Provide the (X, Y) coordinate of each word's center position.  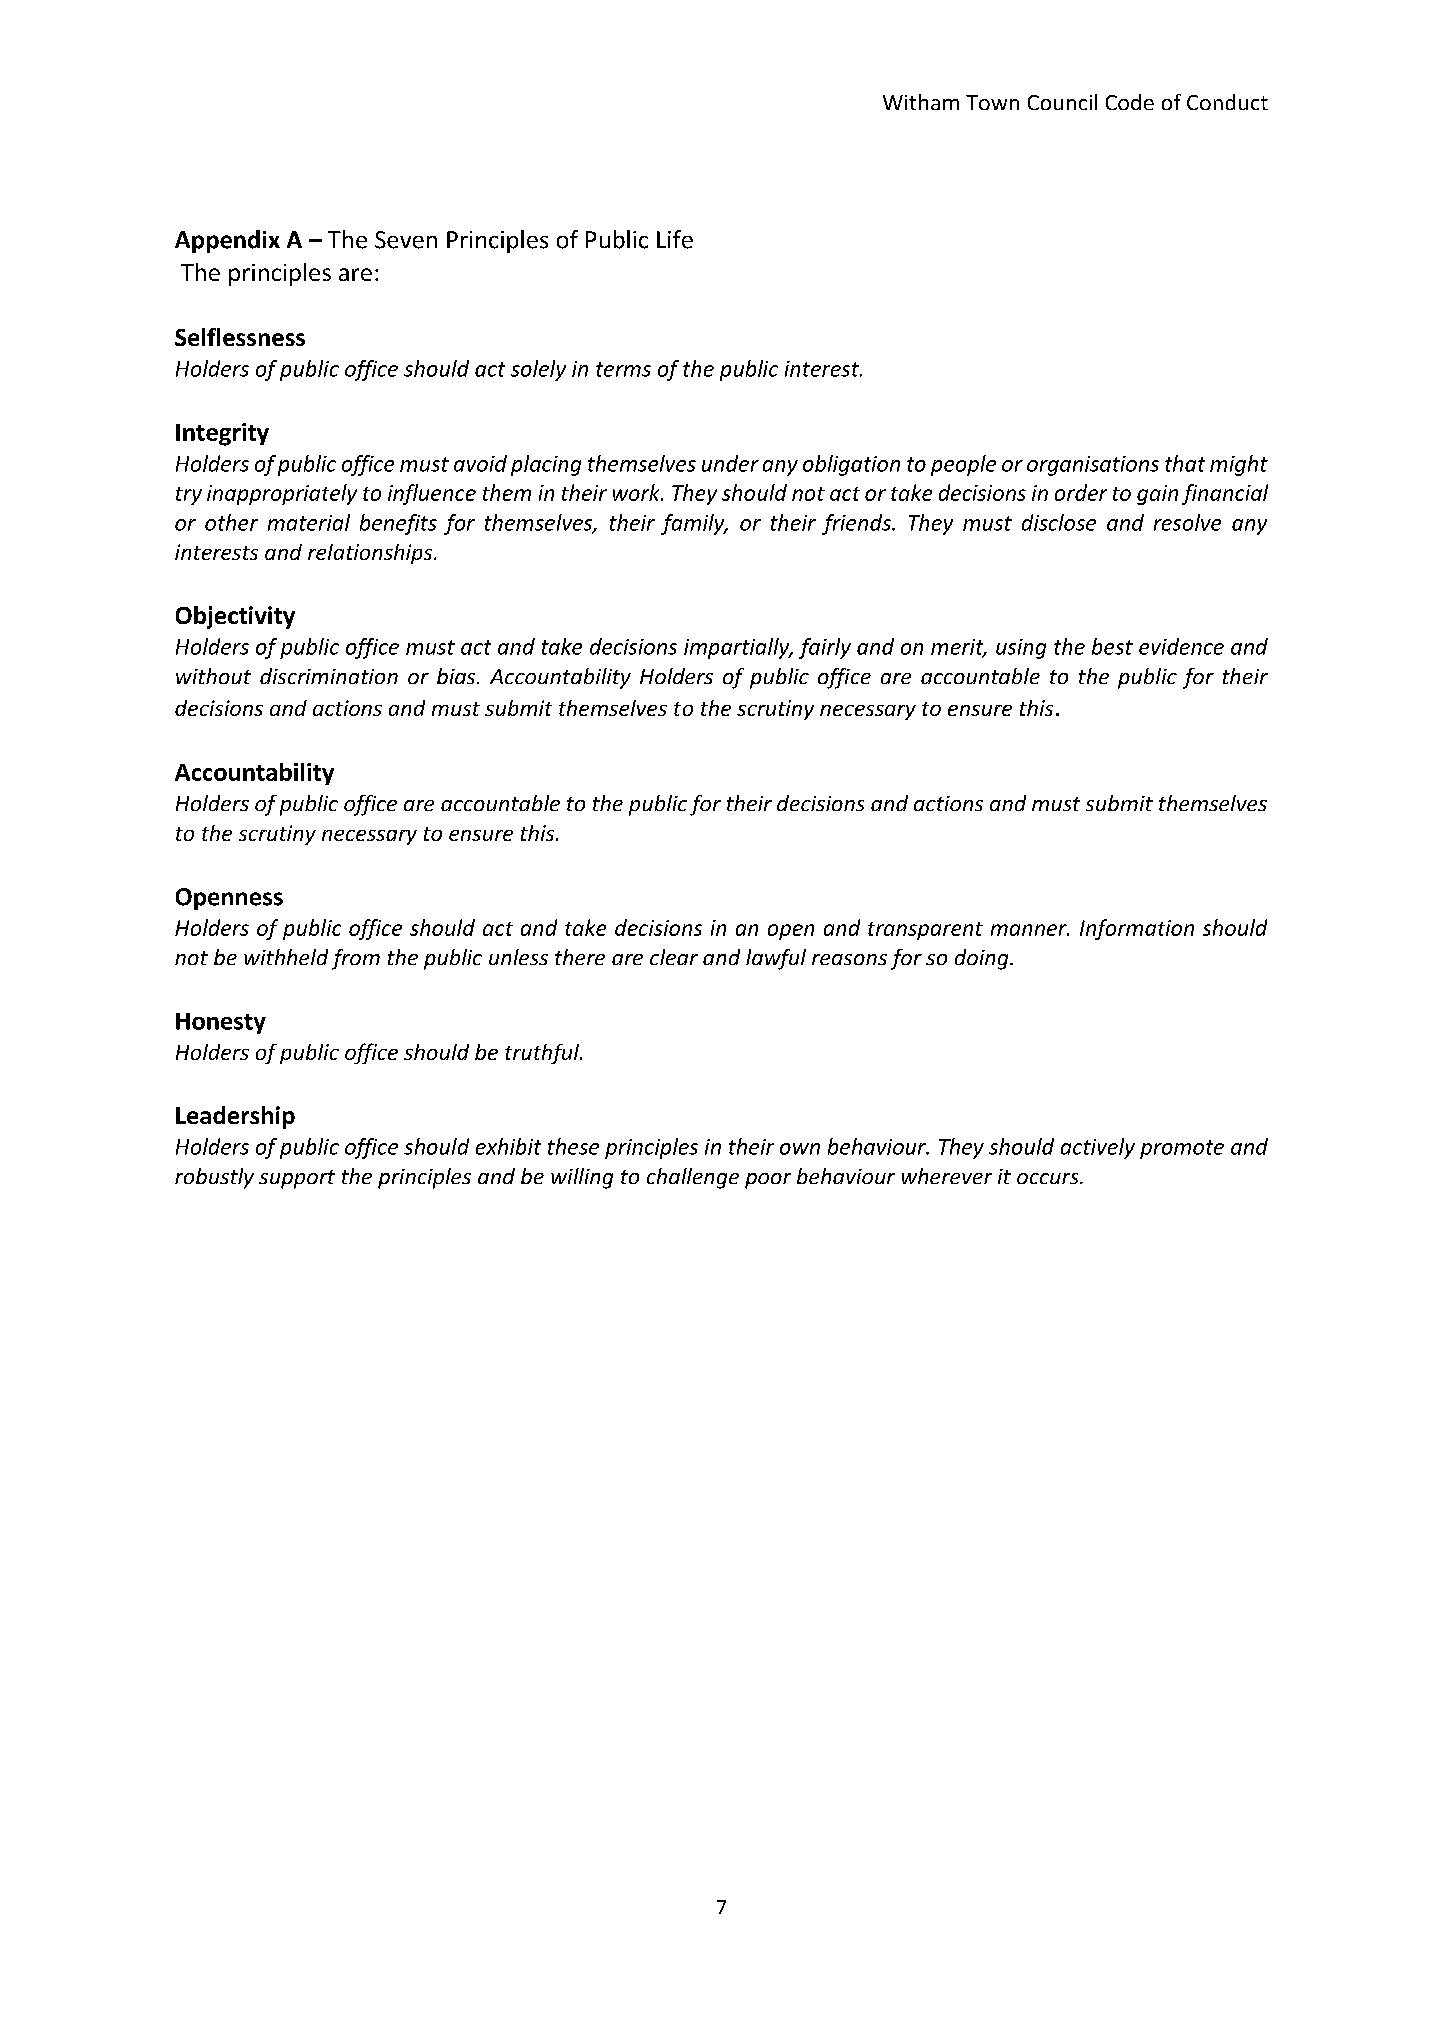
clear (674, 957)
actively (1098, 1148)
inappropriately (282, 494)
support (297, 1179)
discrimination (329, 676)
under (730, 463)
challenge (693, 1178)
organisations (1093, 466)
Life (675, 239)
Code (1130, 102)
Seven (406, 240)
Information (1137, 929)
